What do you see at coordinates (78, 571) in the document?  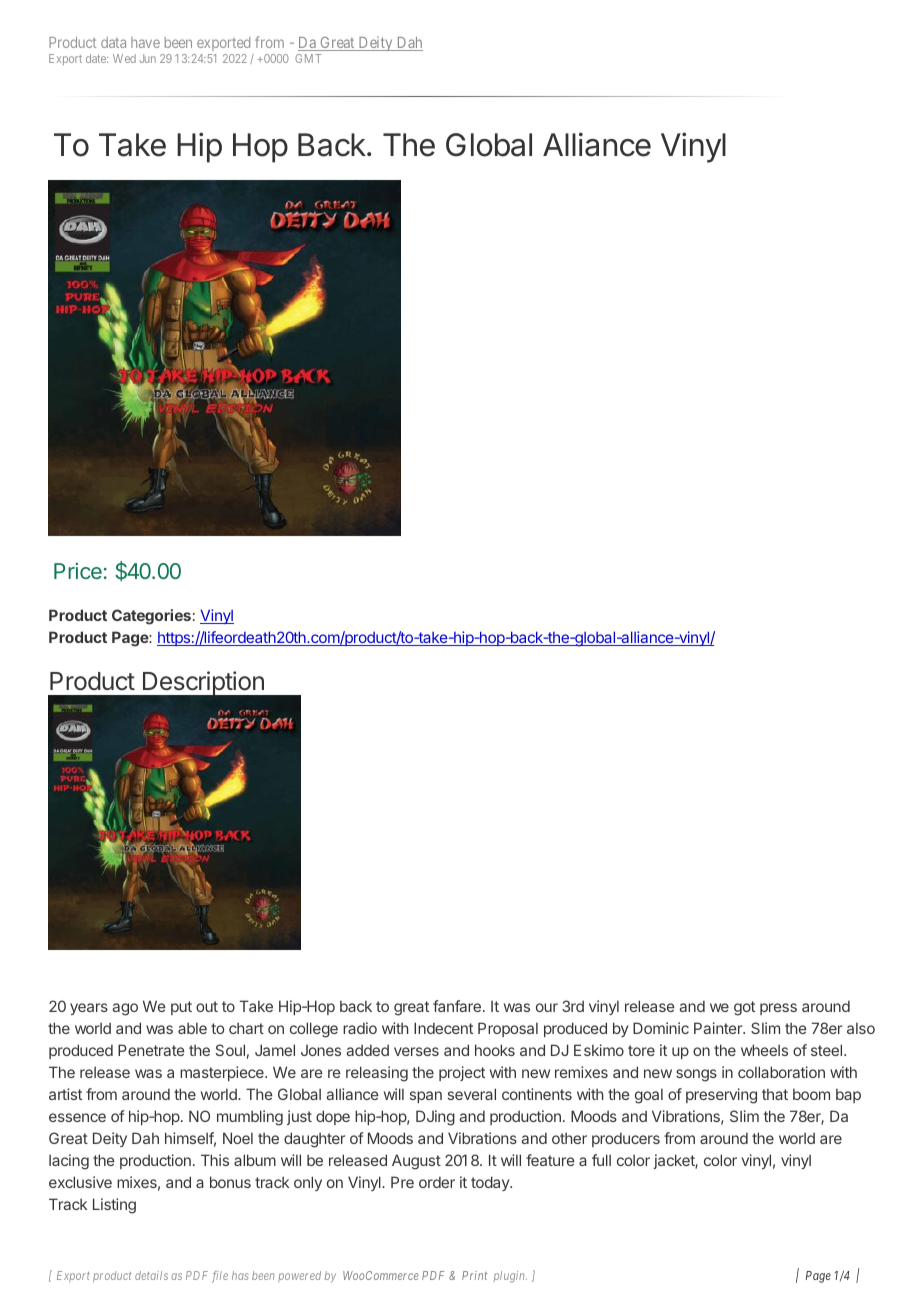 I see `Price` at bounding box center [78, 571].
